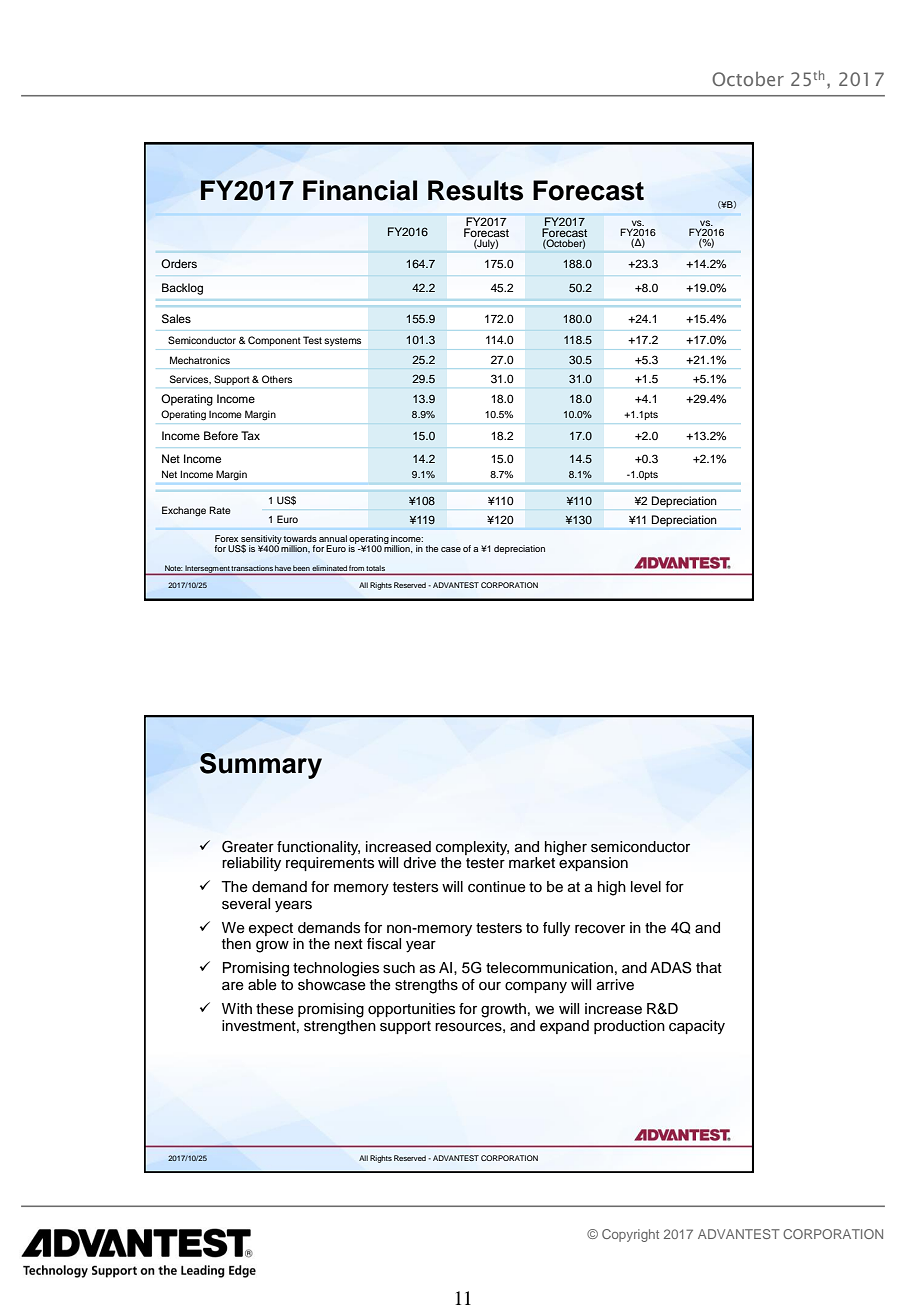 The width and height of the image is (898, 1316). Describe the element at coordinates (356, 568) in the image. I see `from` at that location.
